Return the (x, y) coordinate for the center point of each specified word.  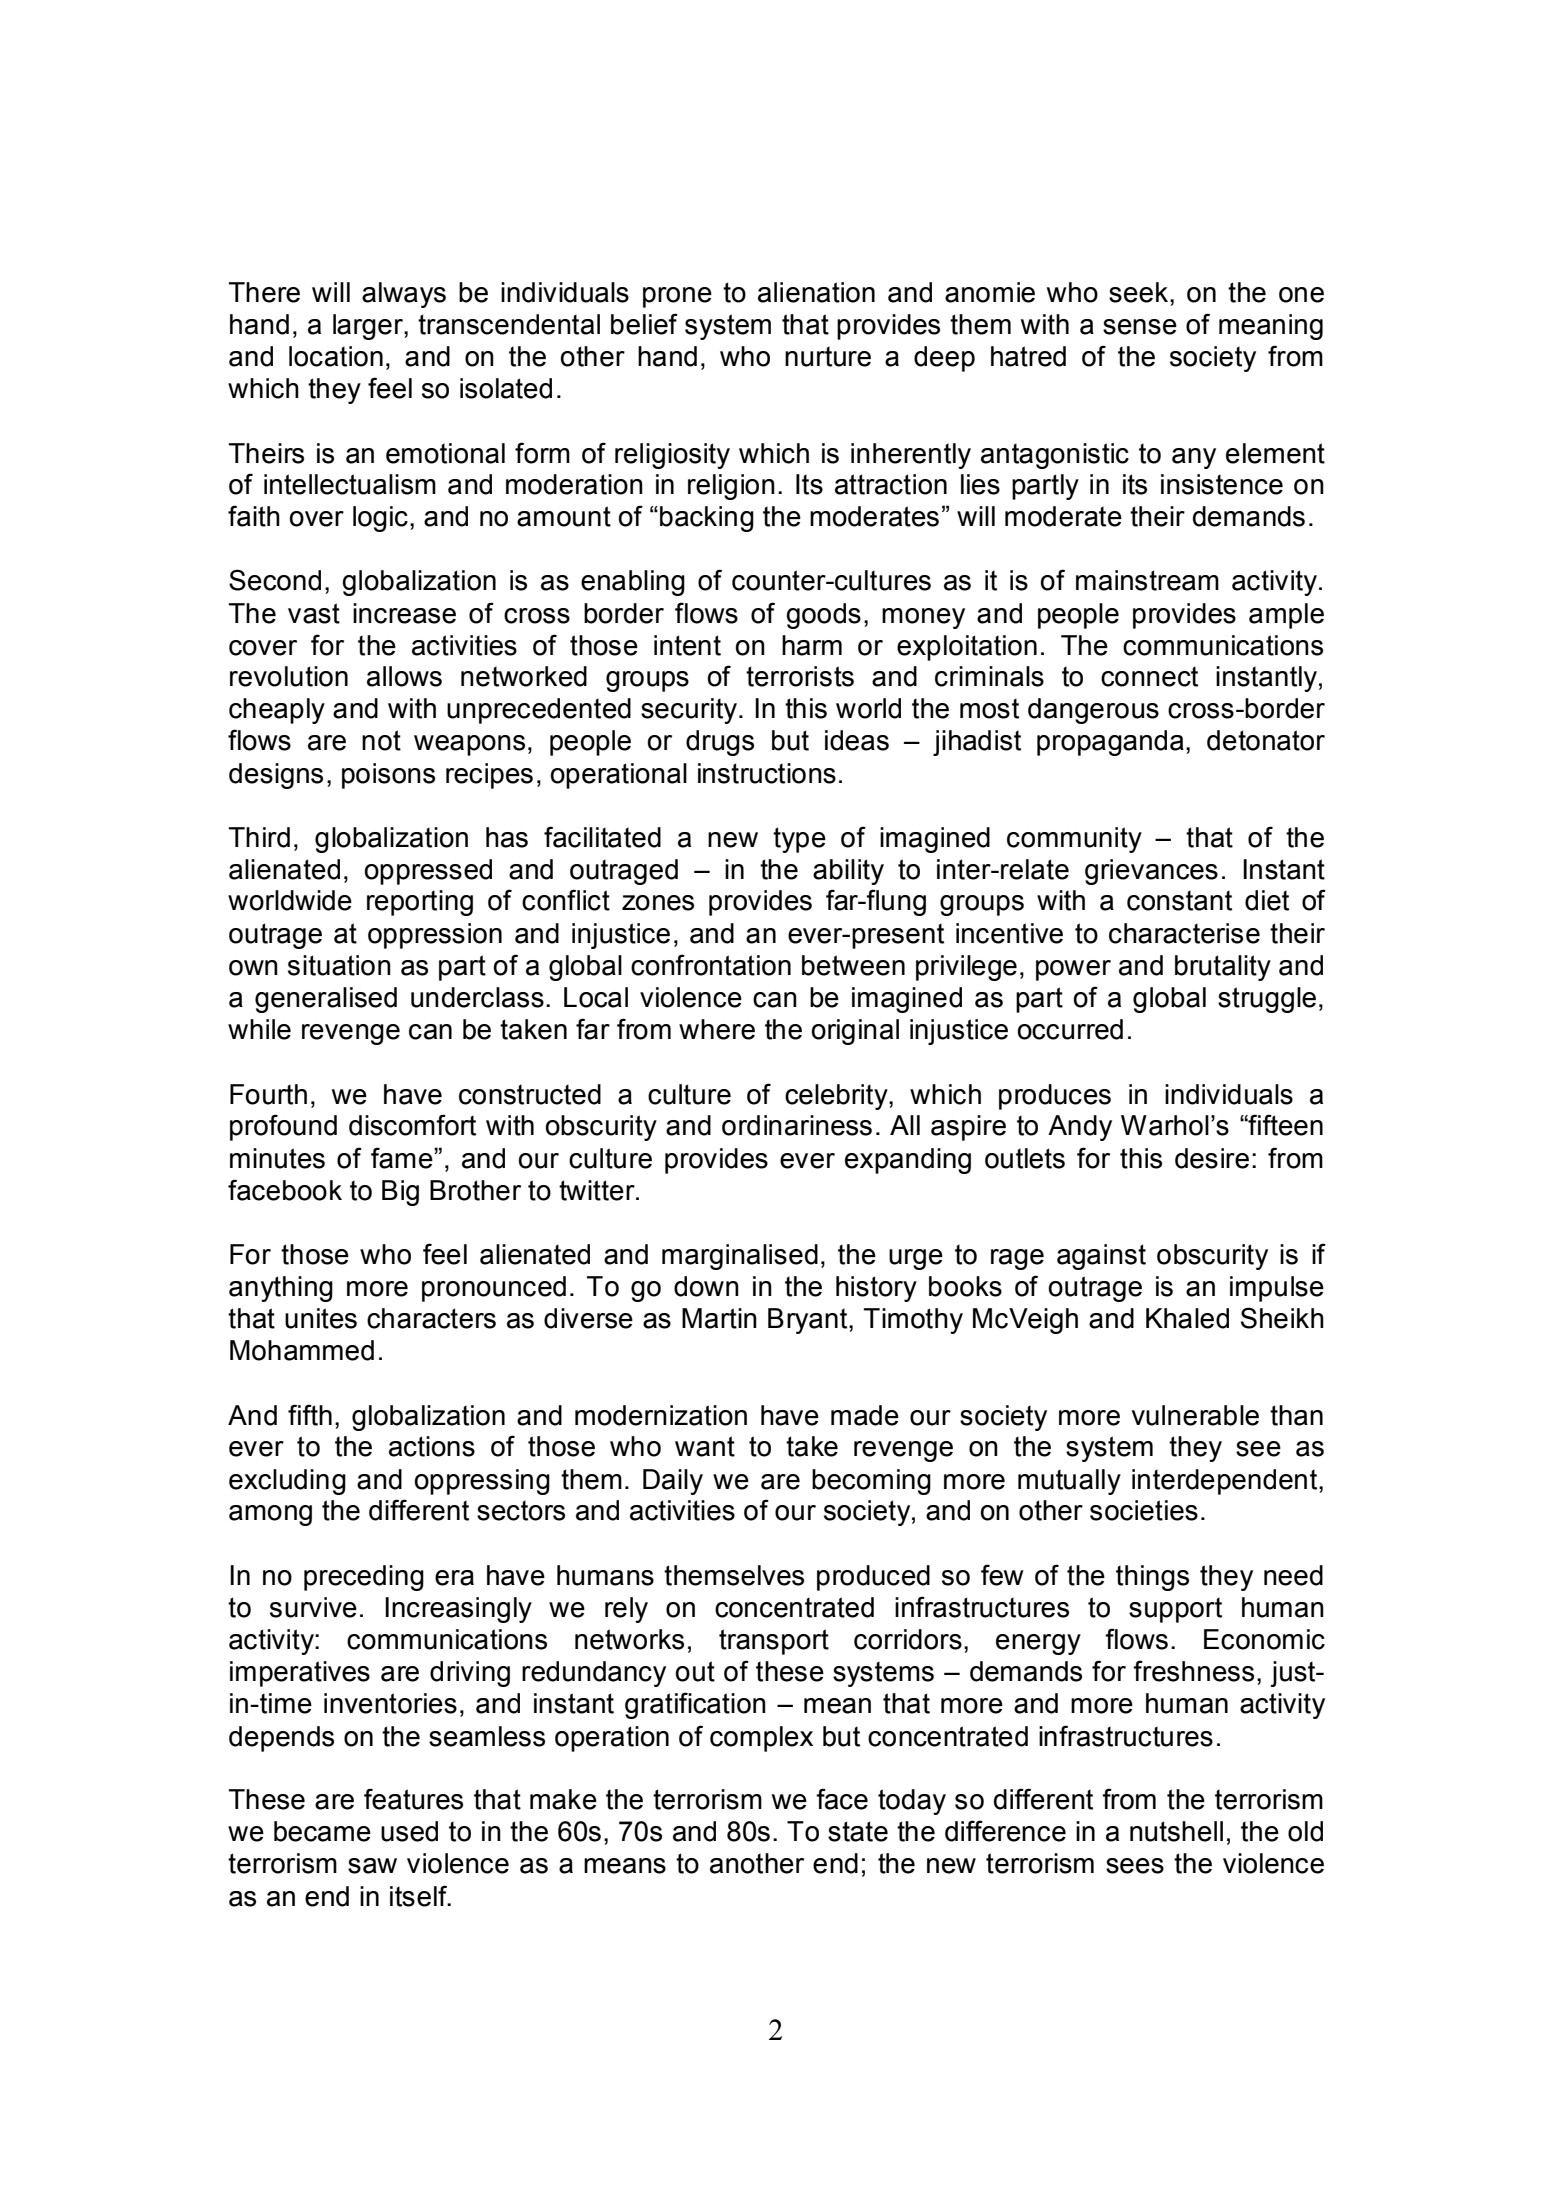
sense (1140, 327)
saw (372, 1866)
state (858, 1831)
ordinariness (797, 1125)
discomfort (412, 1125)
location (336, 356)
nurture (828, 357)
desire (1212, 1158)
